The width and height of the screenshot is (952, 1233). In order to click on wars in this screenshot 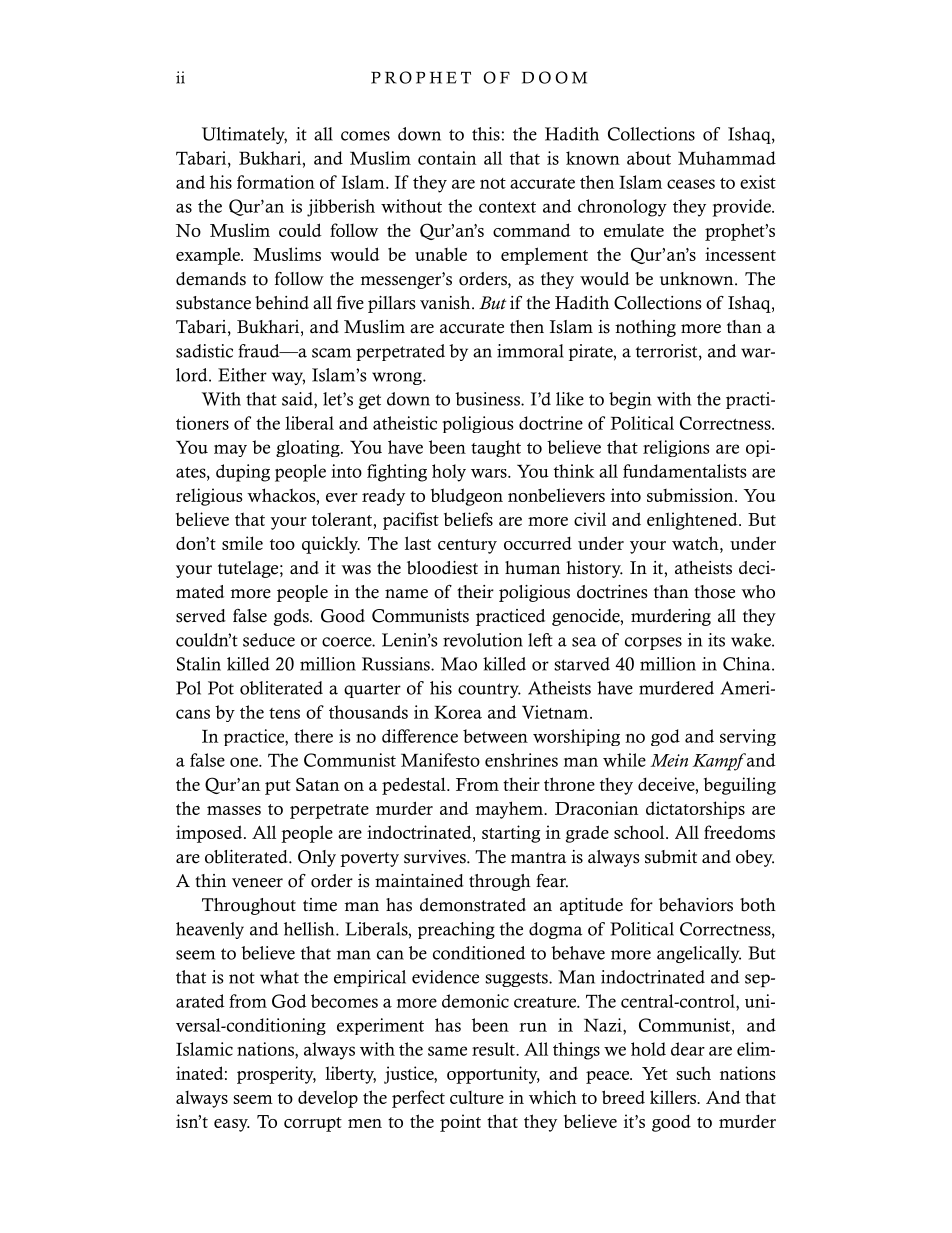, I will do `click(490, 473)`.
